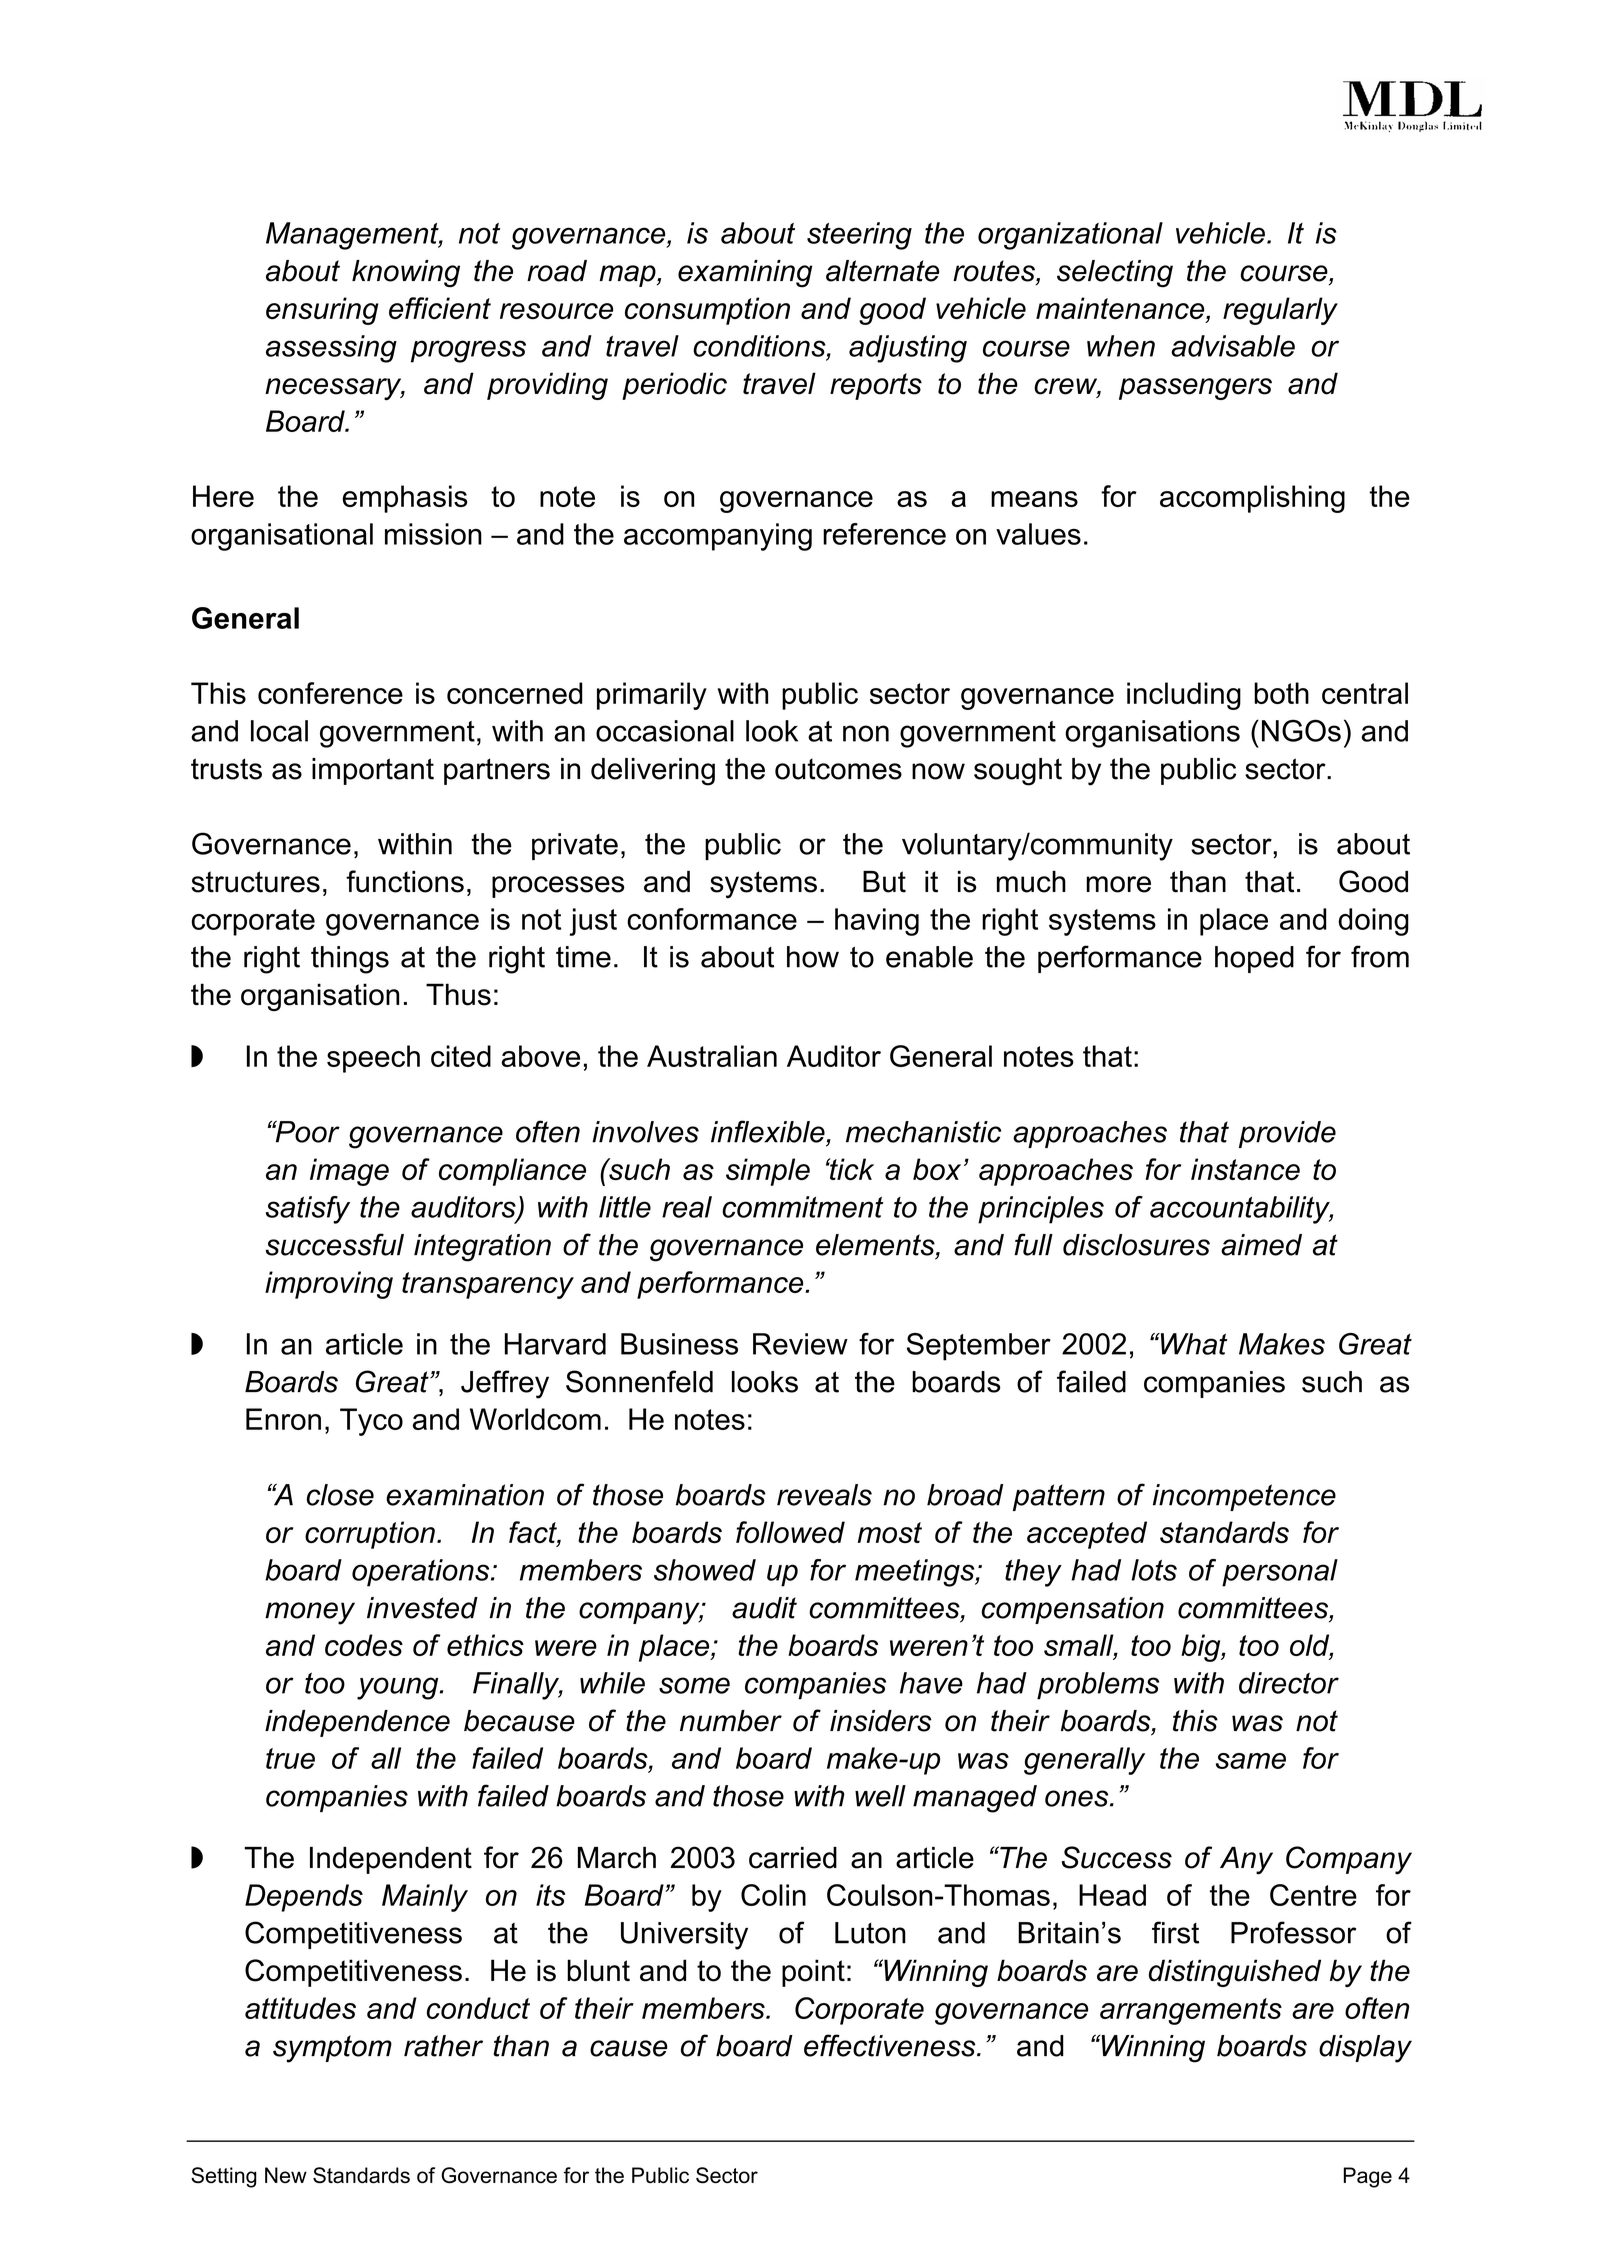 This screenshot has width=1600, height=2264. Describe the element at coordinates (1289, 1683) in the screenshot. I see `director` at that location.
